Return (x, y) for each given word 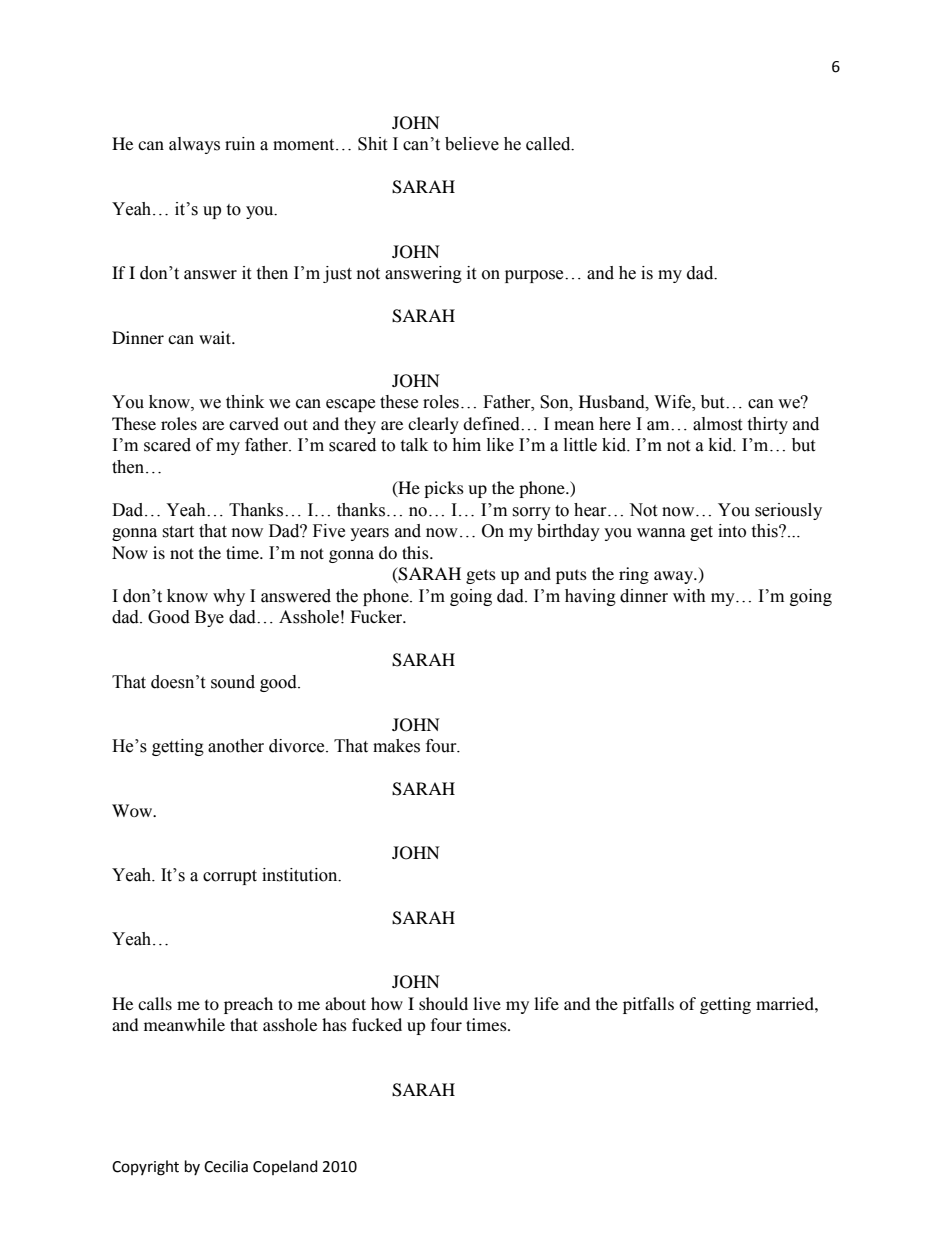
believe (472, 144)
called (549, 144)
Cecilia (226, 1166)
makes (396, 746)
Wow (133, 810)
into (732, 531)
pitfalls (648, 1005)
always (194, 145)
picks (444, 489)
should (443, 1003)
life (546, 1003)
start (178, 532)
